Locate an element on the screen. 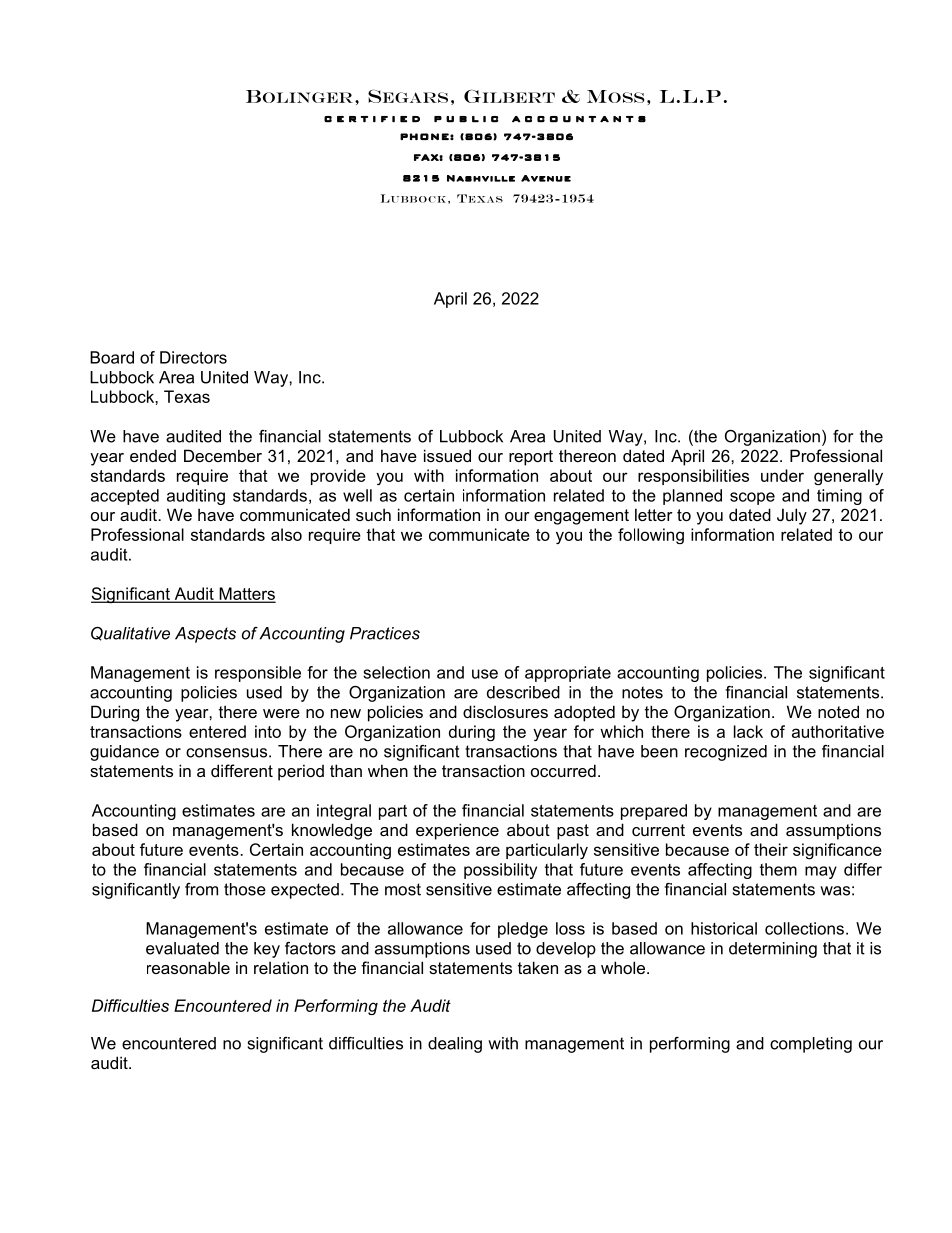 The height and width of the screenshot is (1233, 952). under is located at coordinates (782, 475).
